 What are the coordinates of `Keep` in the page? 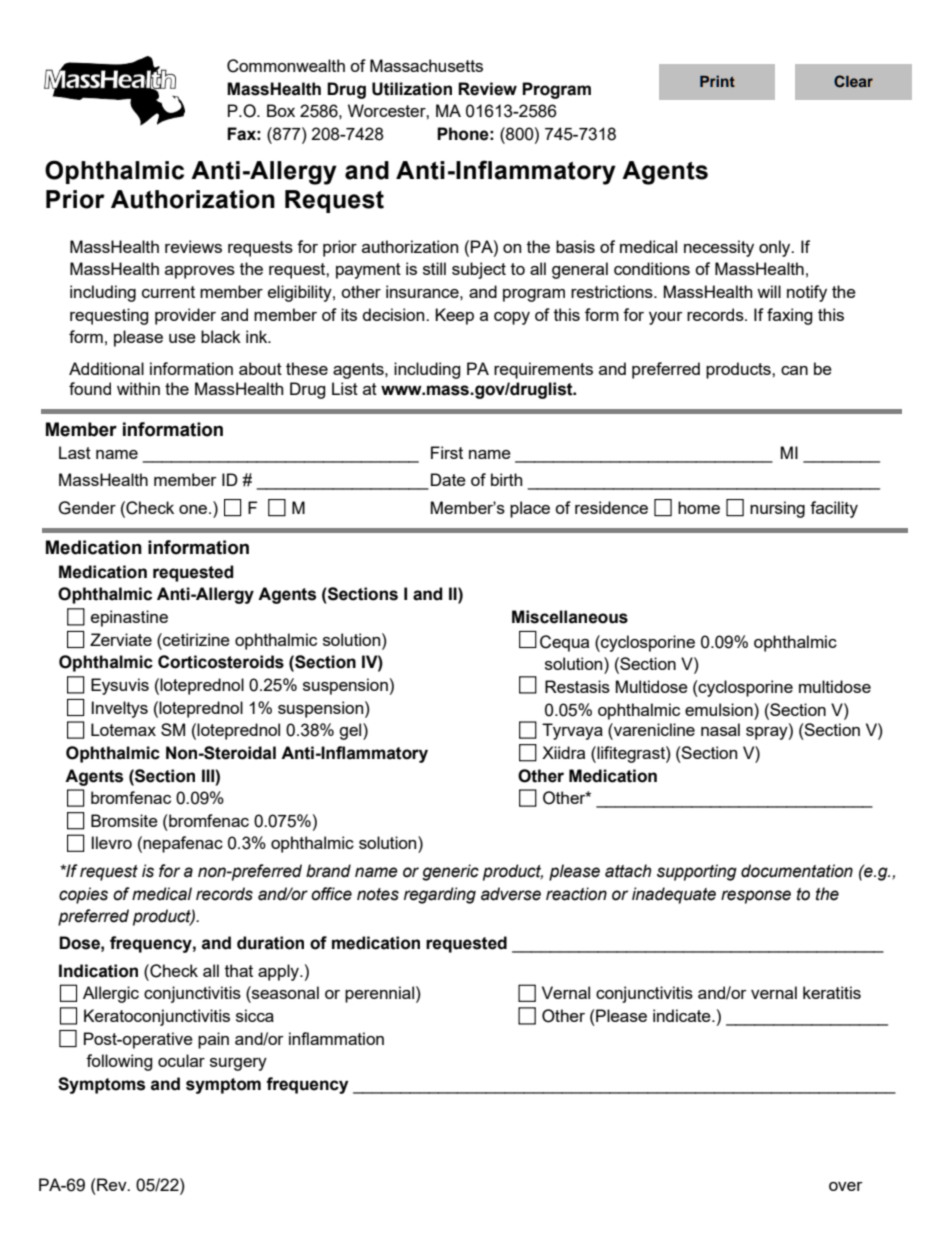 It's located at (454, 316).
